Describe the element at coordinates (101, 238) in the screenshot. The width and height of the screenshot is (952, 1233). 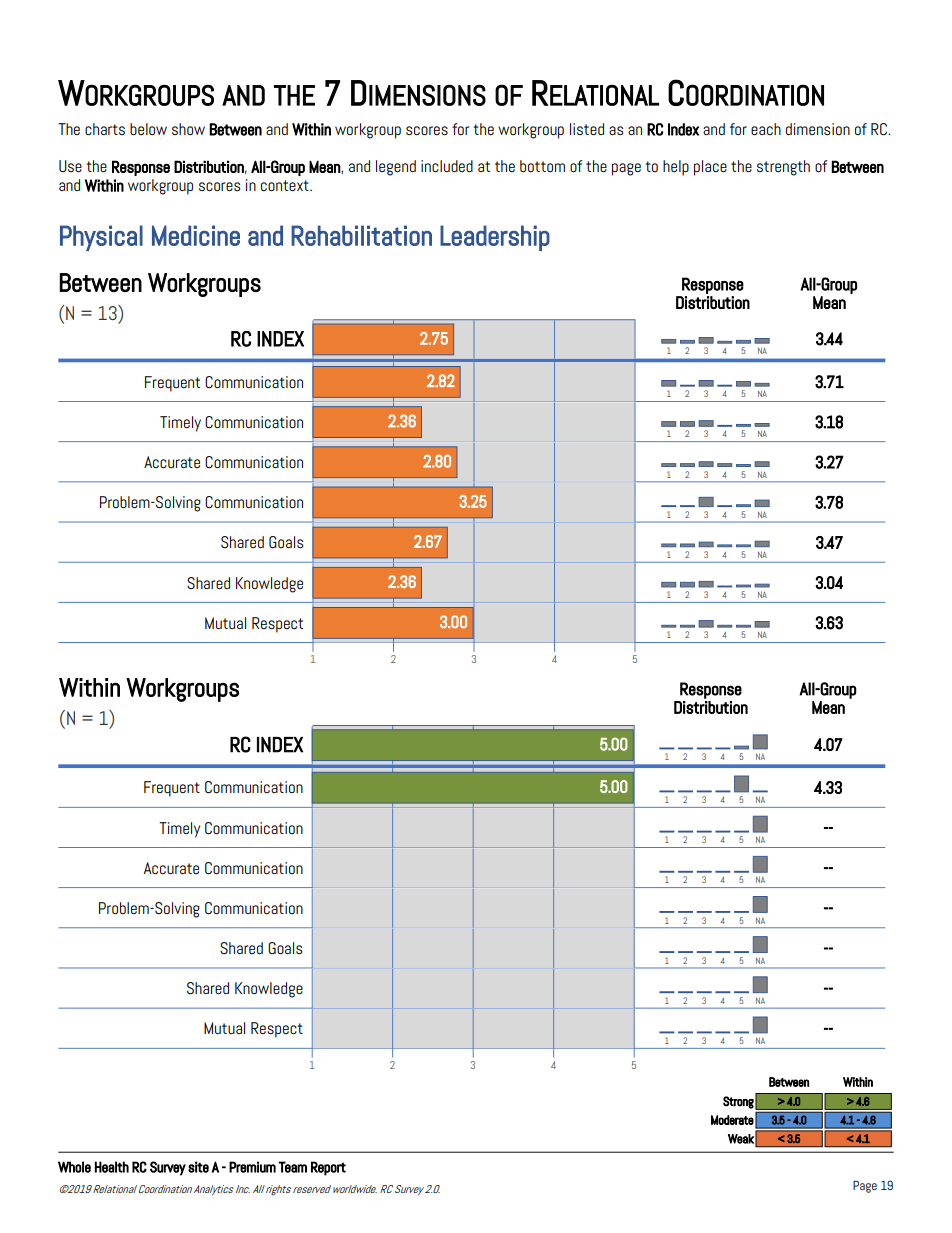
I see `Physical` at that location.
